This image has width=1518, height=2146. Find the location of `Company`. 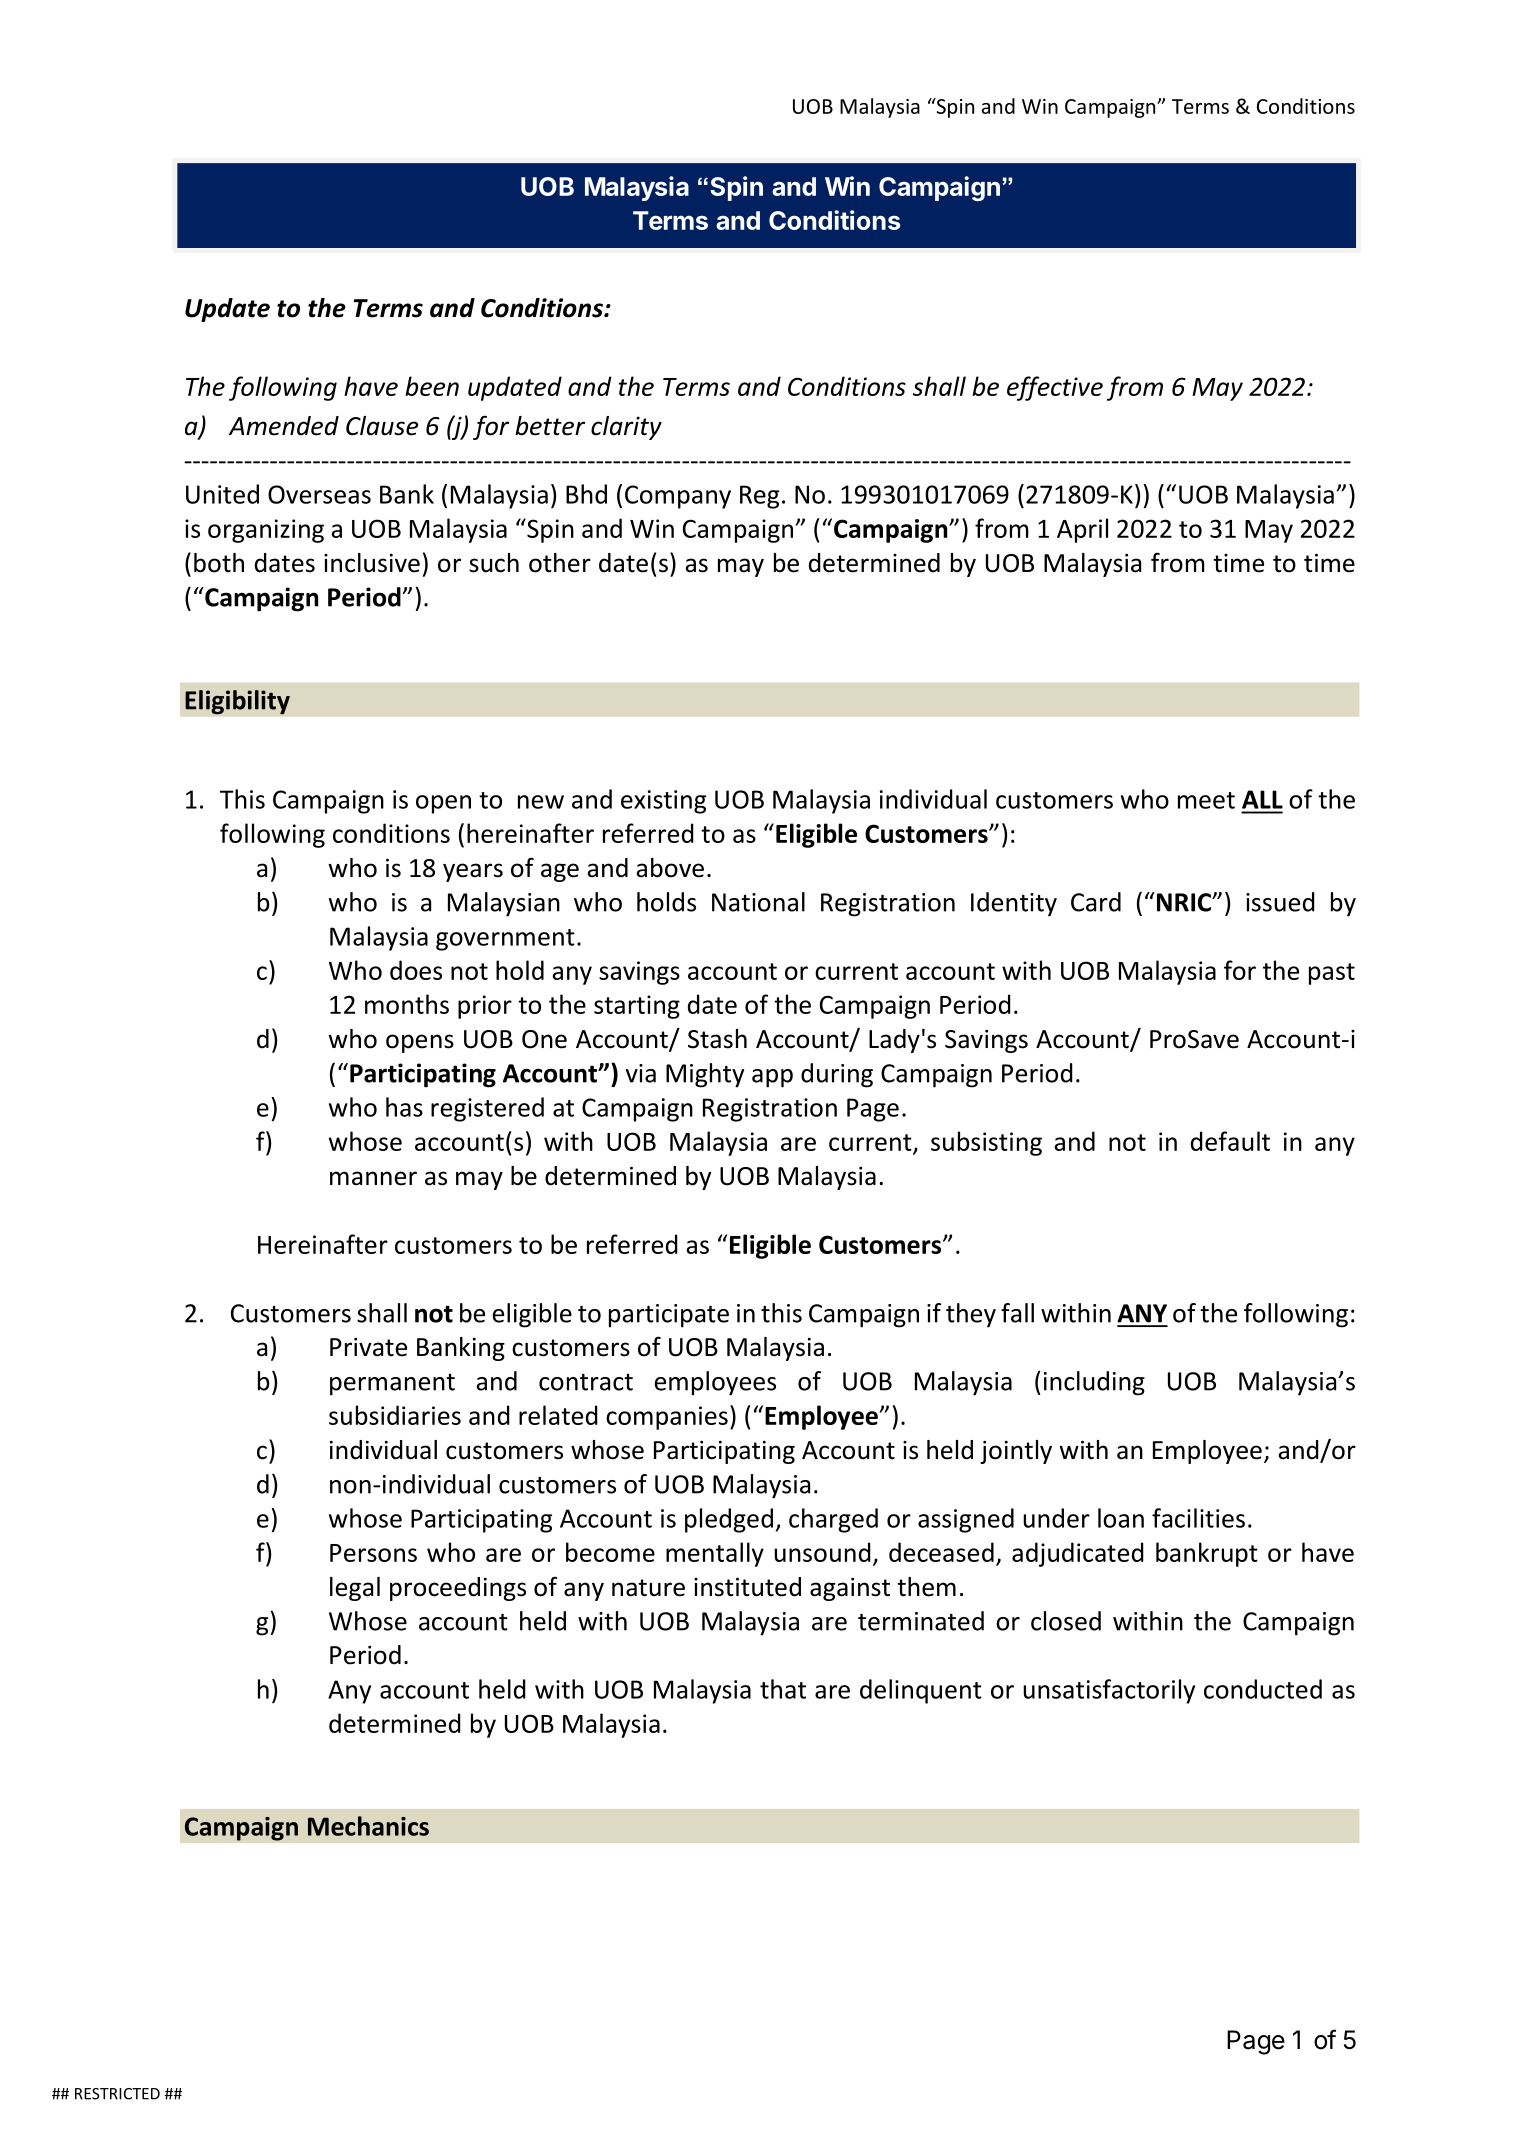

Company is located at coordinates (678, 497).
